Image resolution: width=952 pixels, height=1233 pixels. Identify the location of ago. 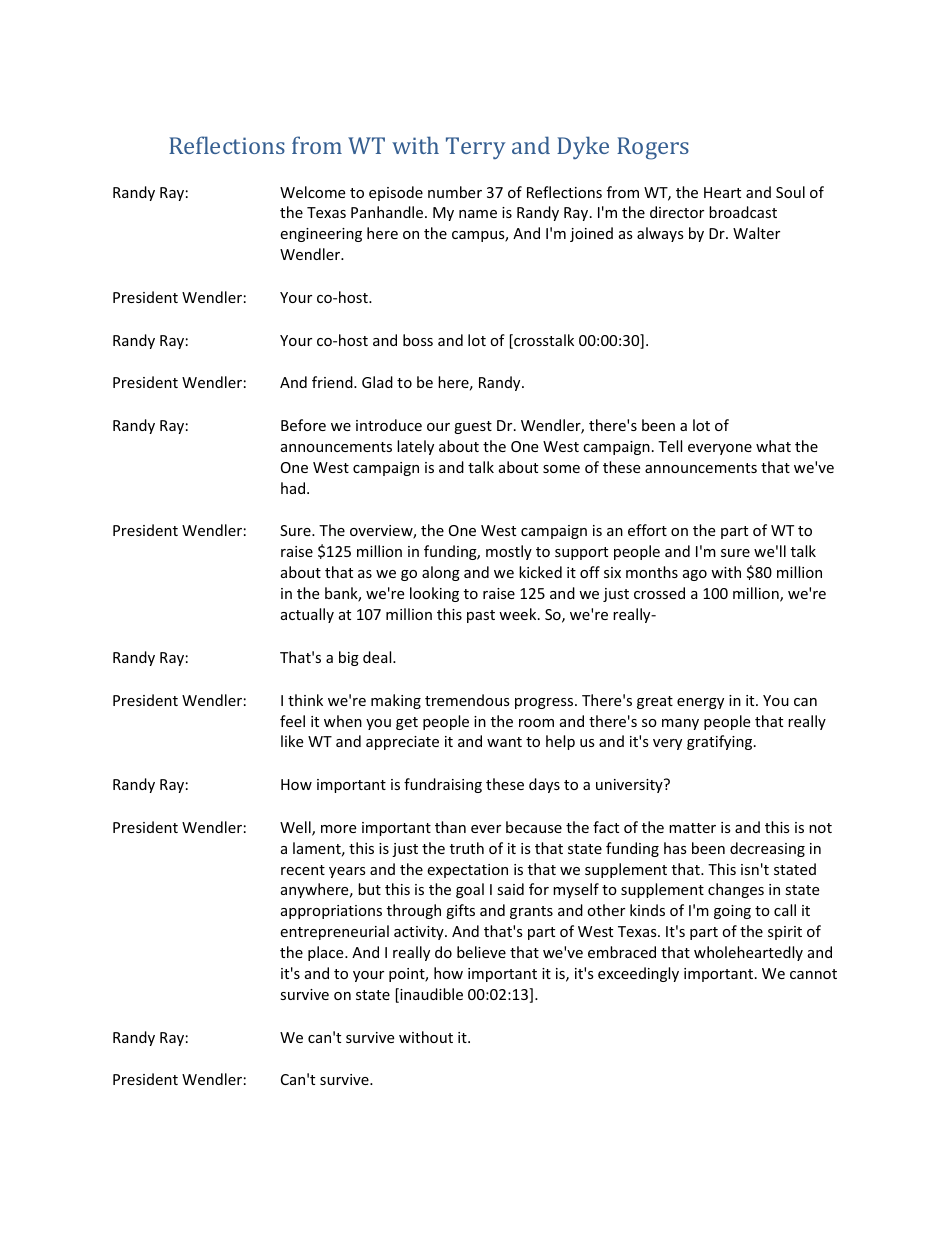
(695, 575).
